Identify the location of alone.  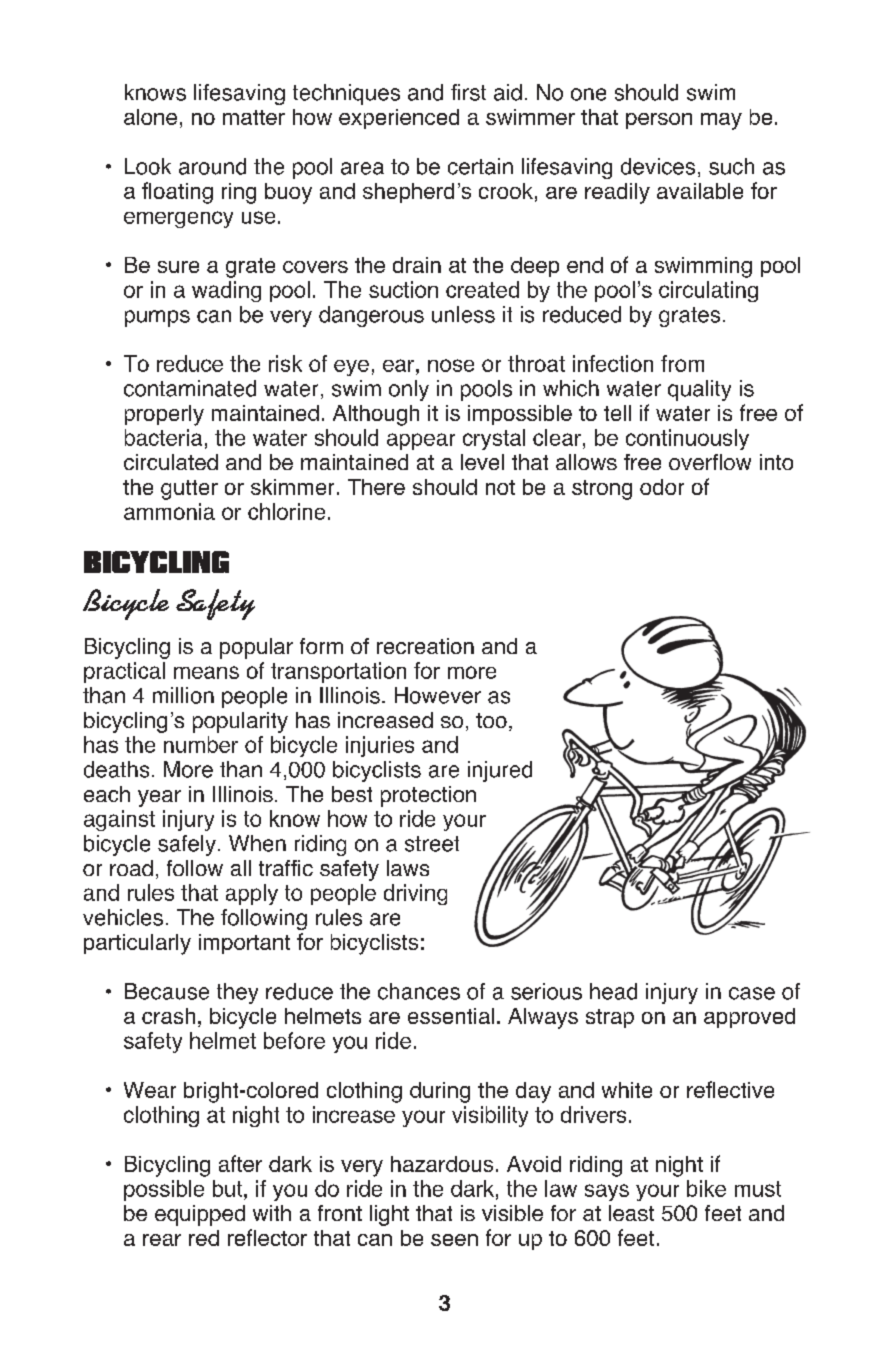
(150, 117).
